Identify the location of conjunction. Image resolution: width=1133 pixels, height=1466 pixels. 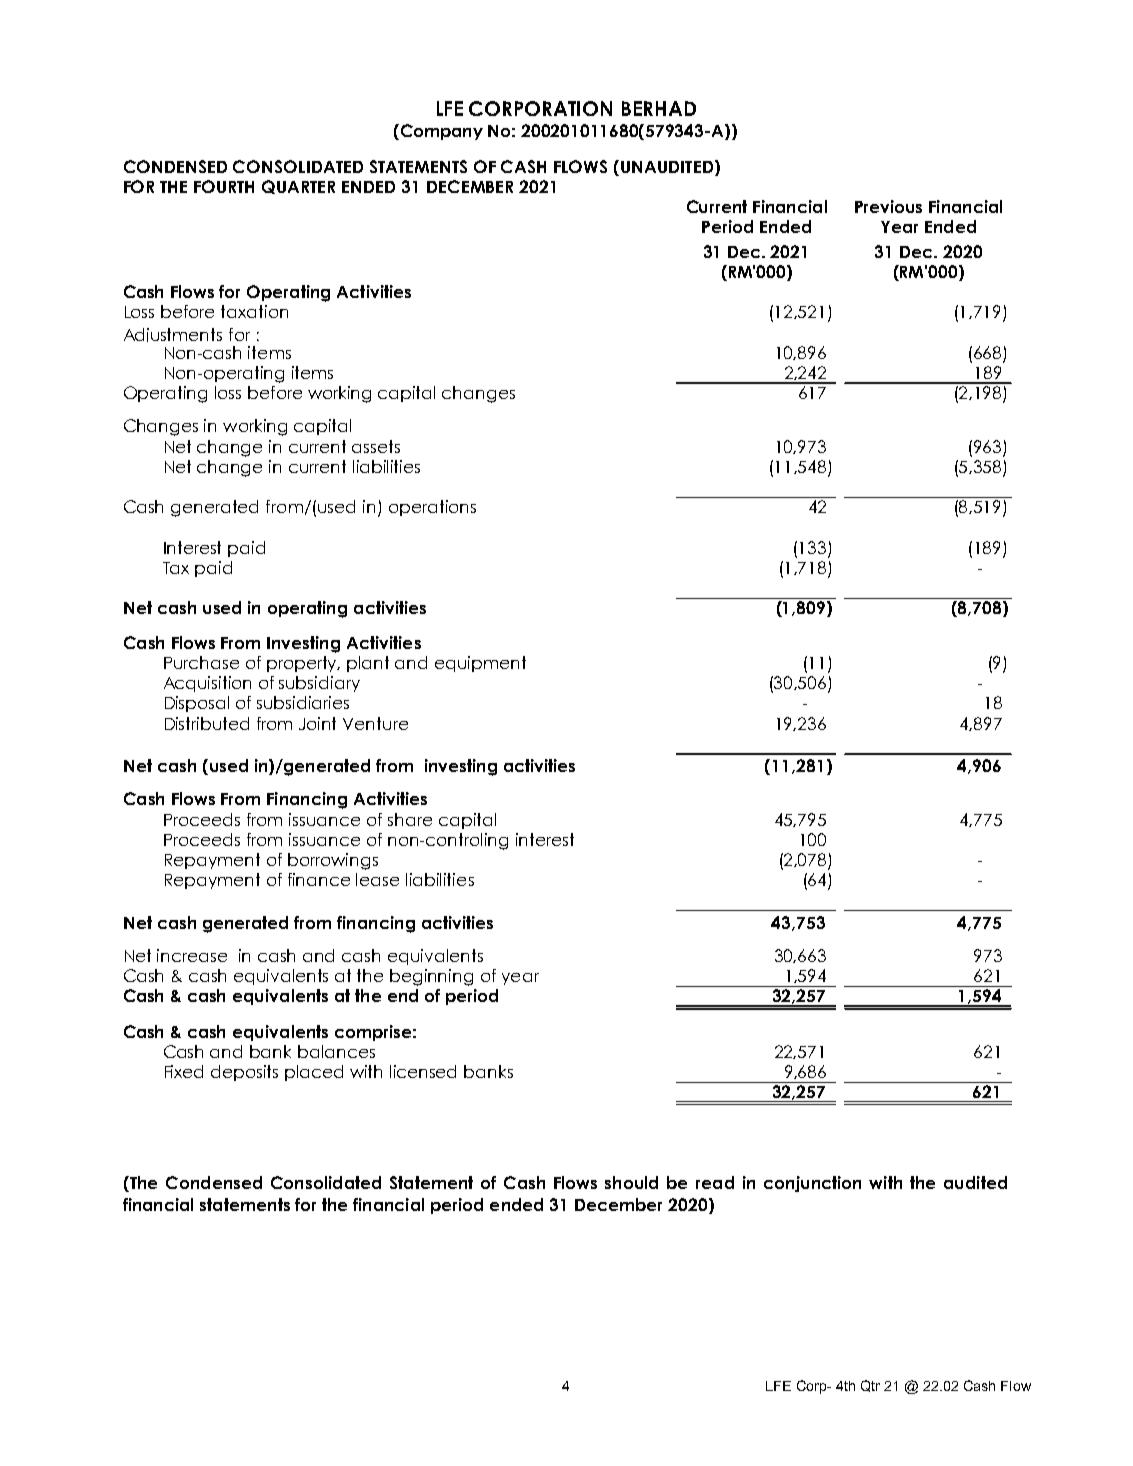
(812, 1184).
